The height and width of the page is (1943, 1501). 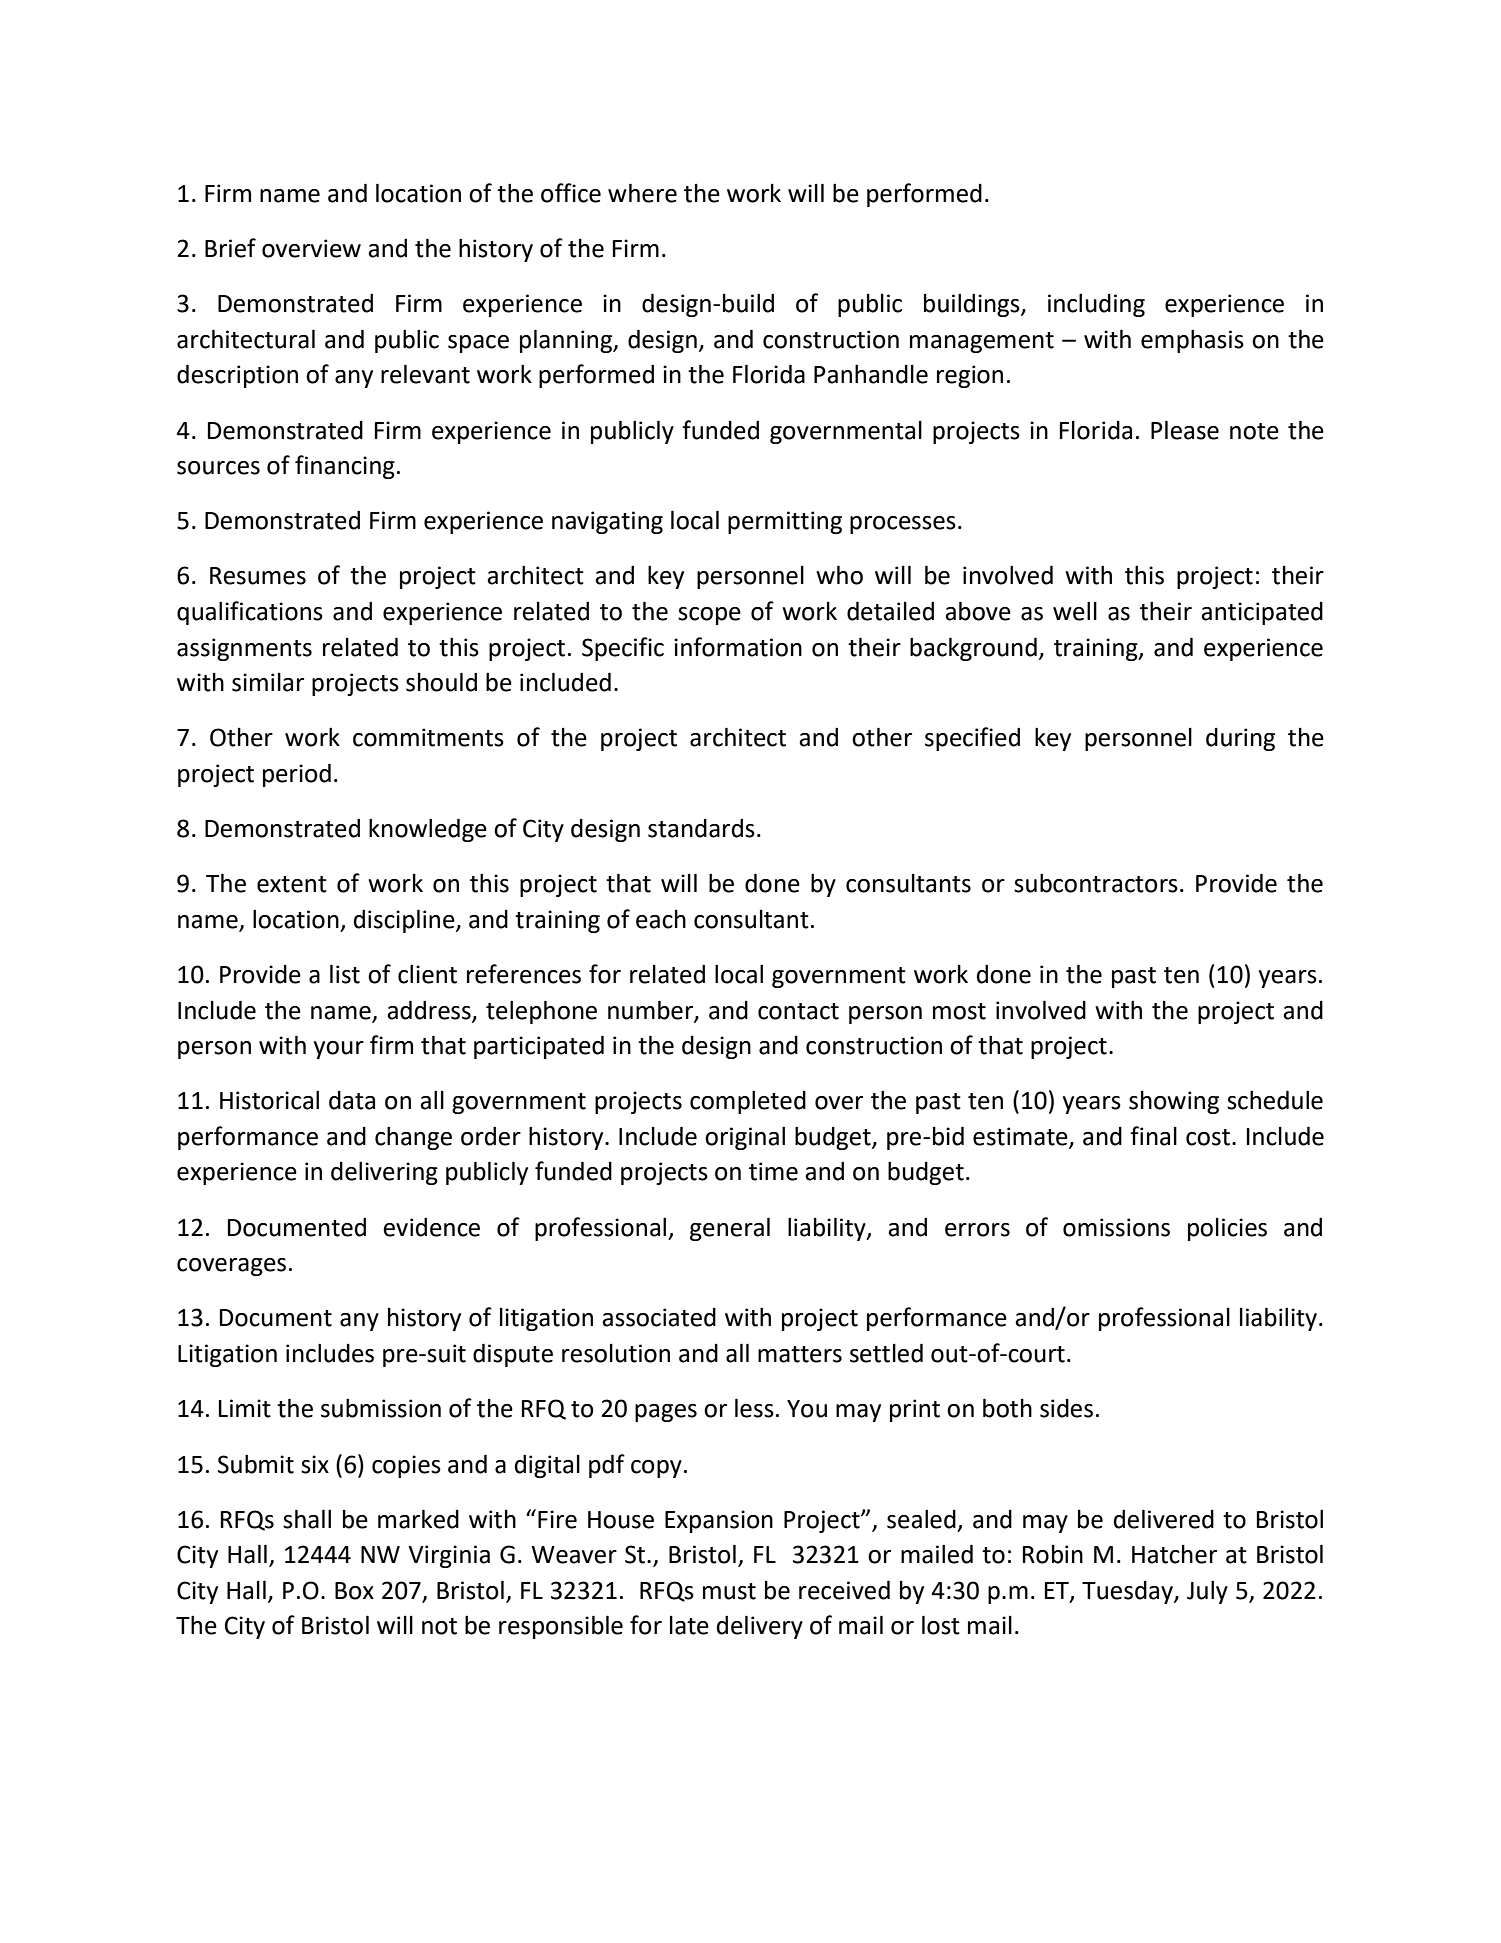 I want to click on during, so click(x=1240, y=739).
